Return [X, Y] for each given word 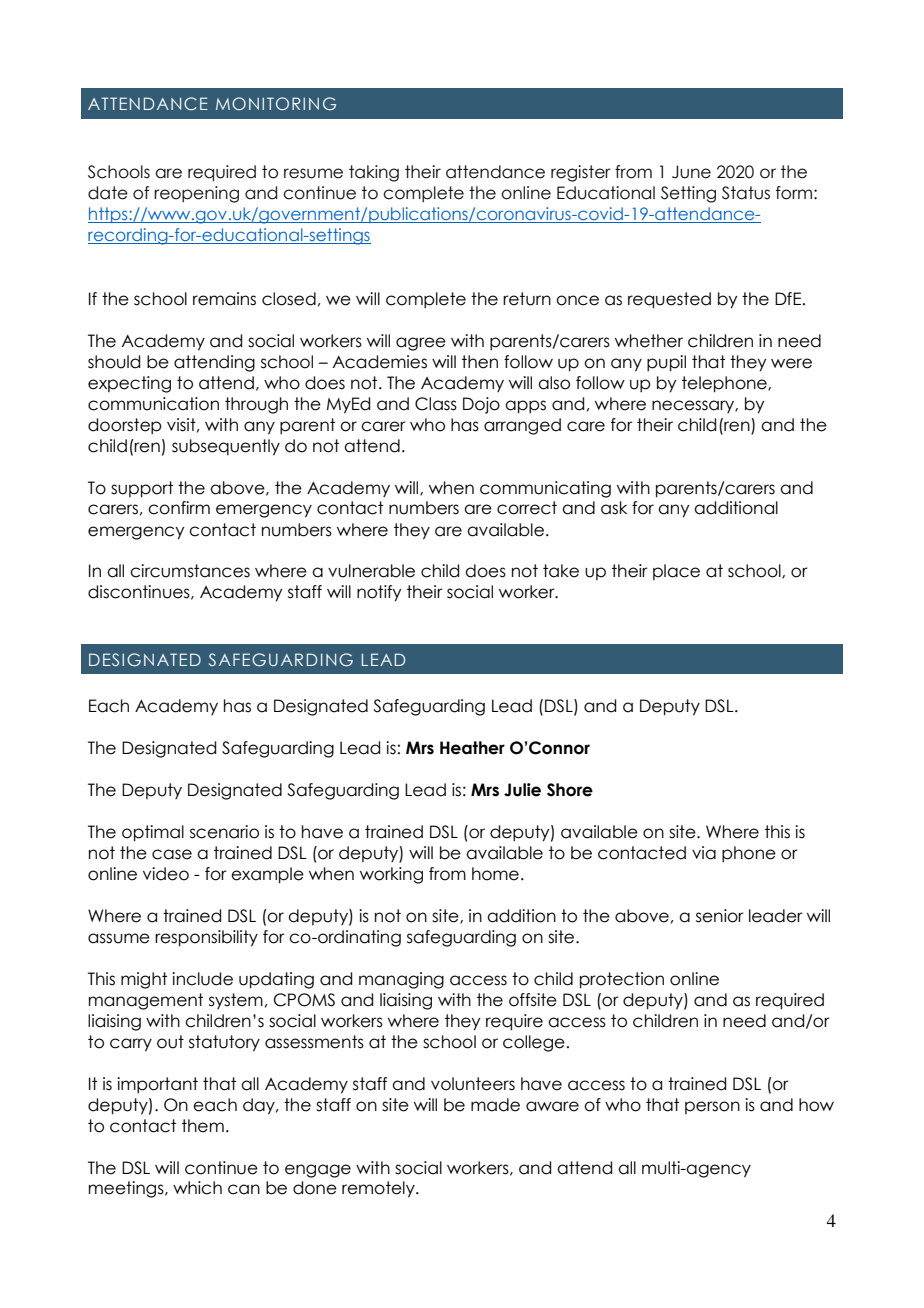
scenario [224, 832]
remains [224, 299]
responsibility [206, 938]
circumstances [190, 571]
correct [527, 508]
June [691, 172]
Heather [472, 748]
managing [401, 980]
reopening [196, 194]
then [480, 362]
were [791, 363]
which [197, 1188]
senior [720, 916]
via [704, 853]
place [676, 572]
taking [374, 173]
